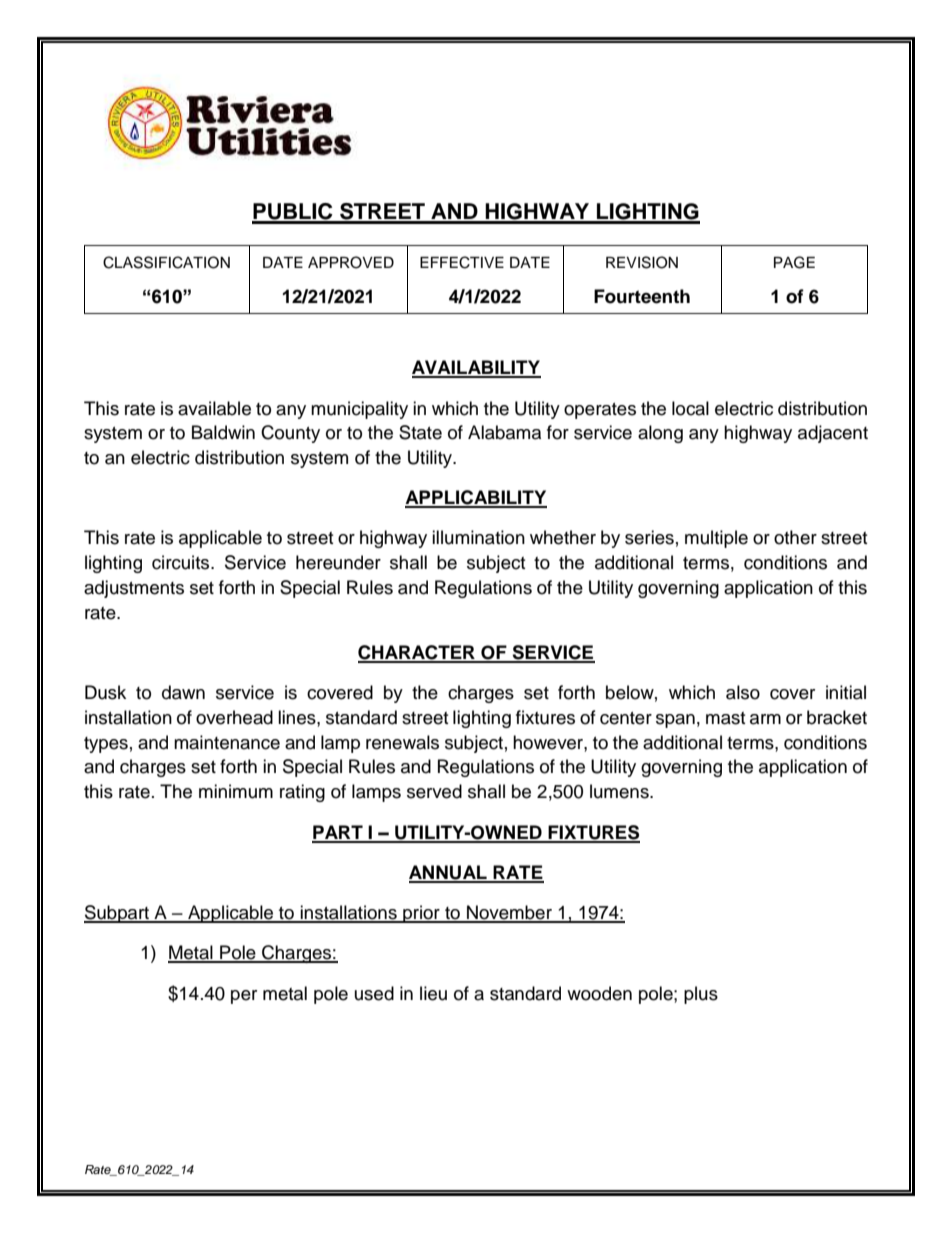 Image resolution: width=952 pixels, height=1233 pixels. Describe the element at coordinates (402, 742) in the image. I see `renewals` at that location.
